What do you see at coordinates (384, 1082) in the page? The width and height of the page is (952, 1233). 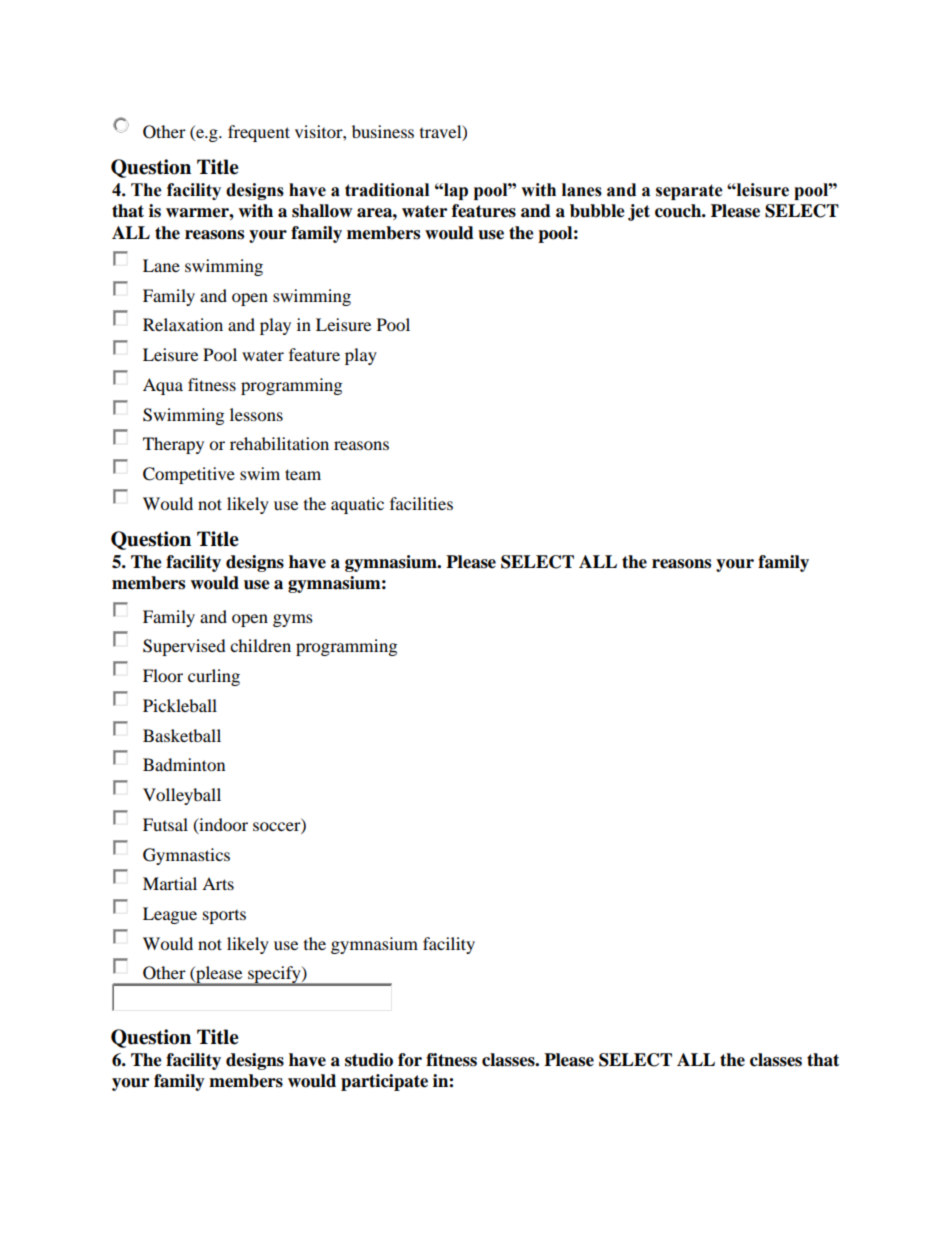 I see `participate` at bounding box center [384, 1082].
